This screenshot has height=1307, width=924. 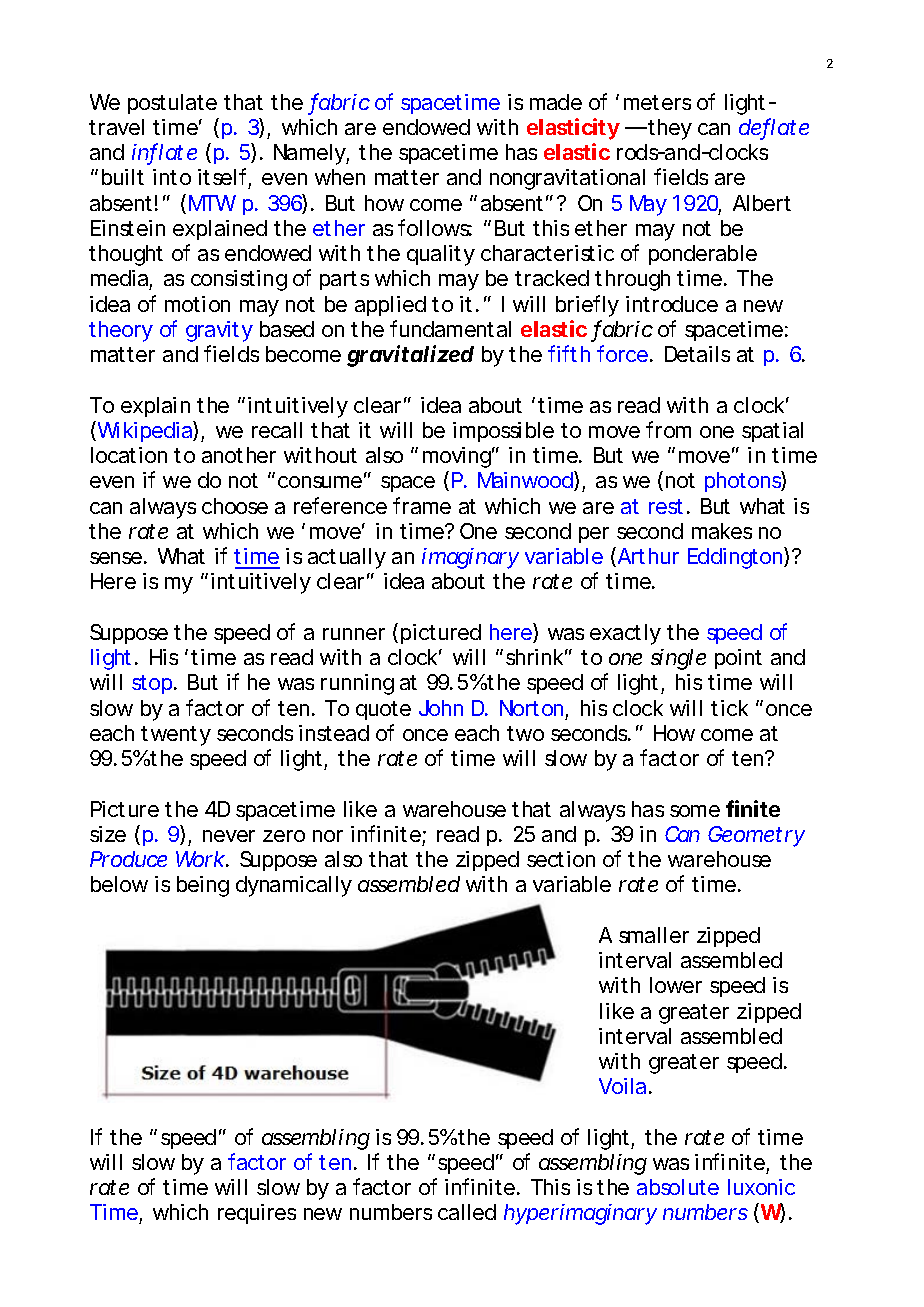 I want to click on inflate, so click(x=164, y=153).
